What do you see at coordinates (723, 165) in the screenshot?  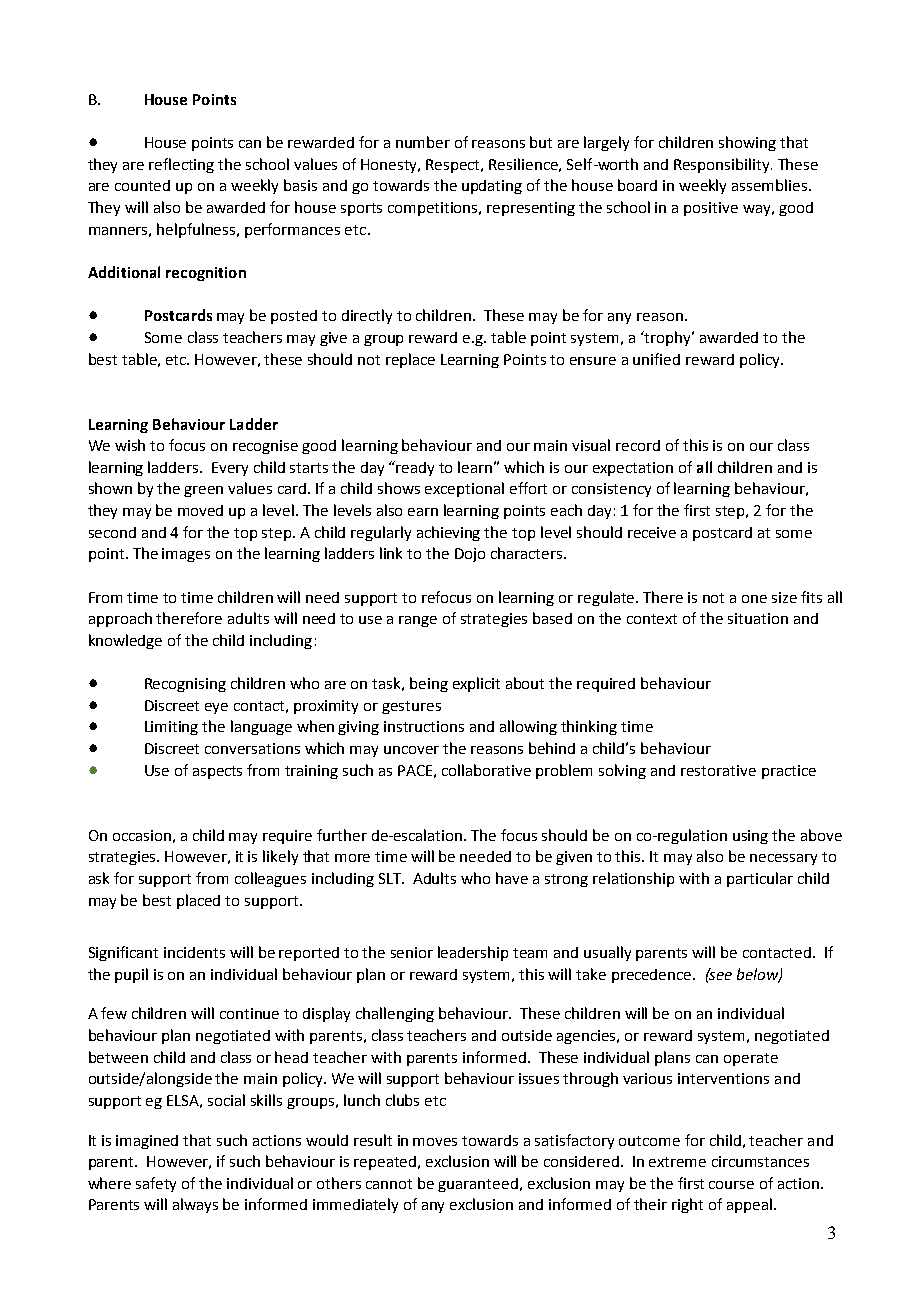 I see `Responsibility` at bounding box center [723, 165].
